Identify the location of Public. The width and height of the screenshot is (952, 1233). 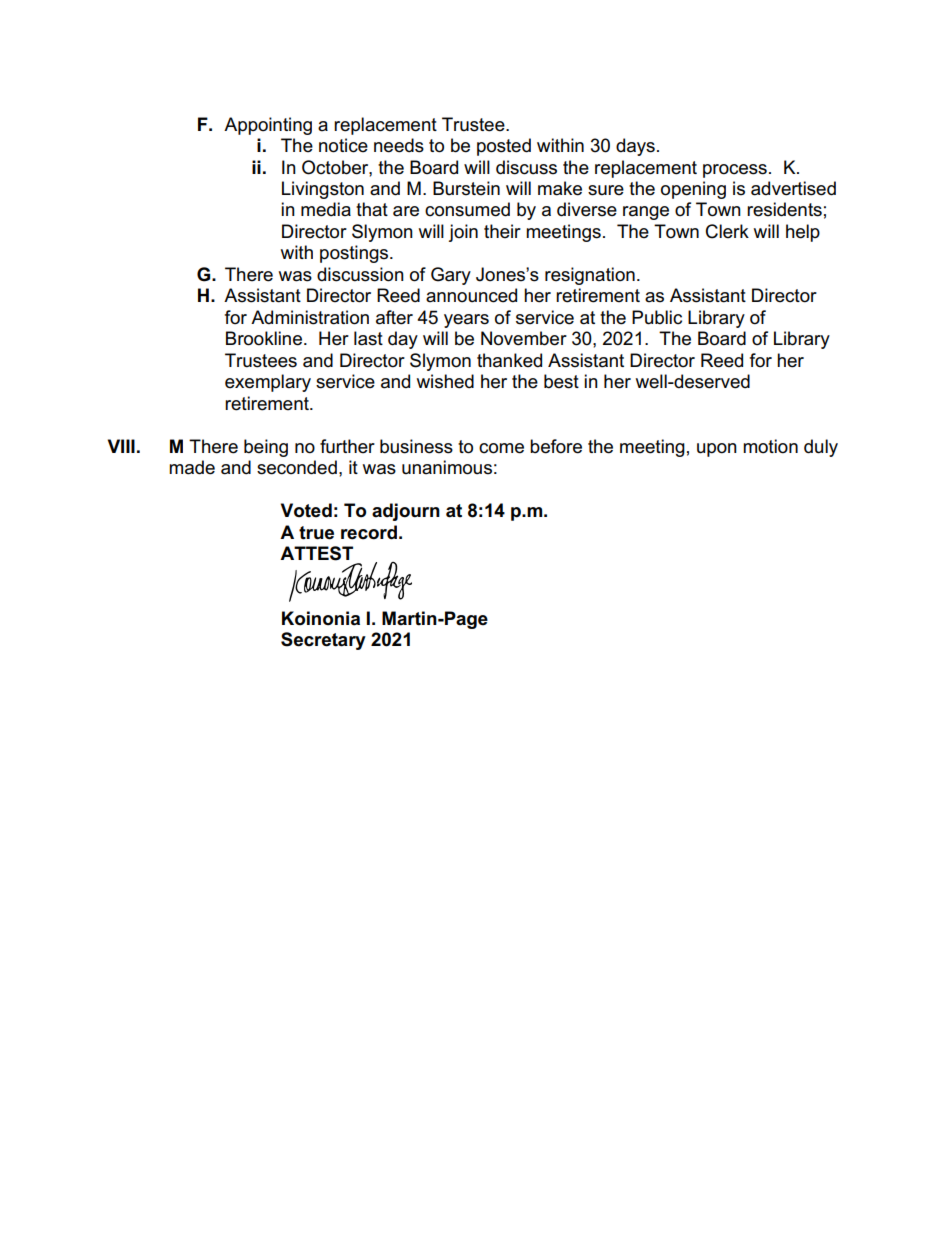
(657, 317).
